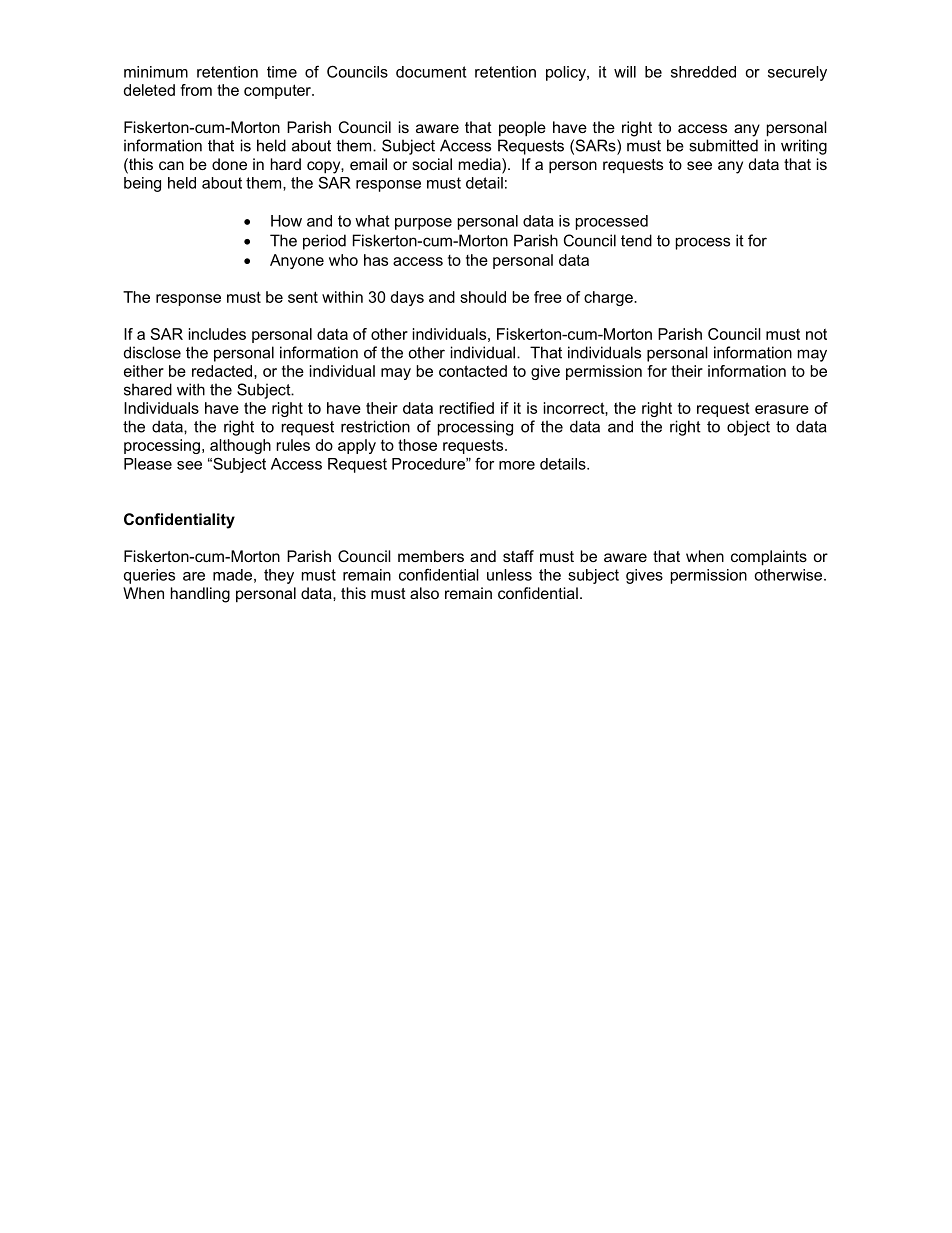  I want to click on from, so click(196, 90).
